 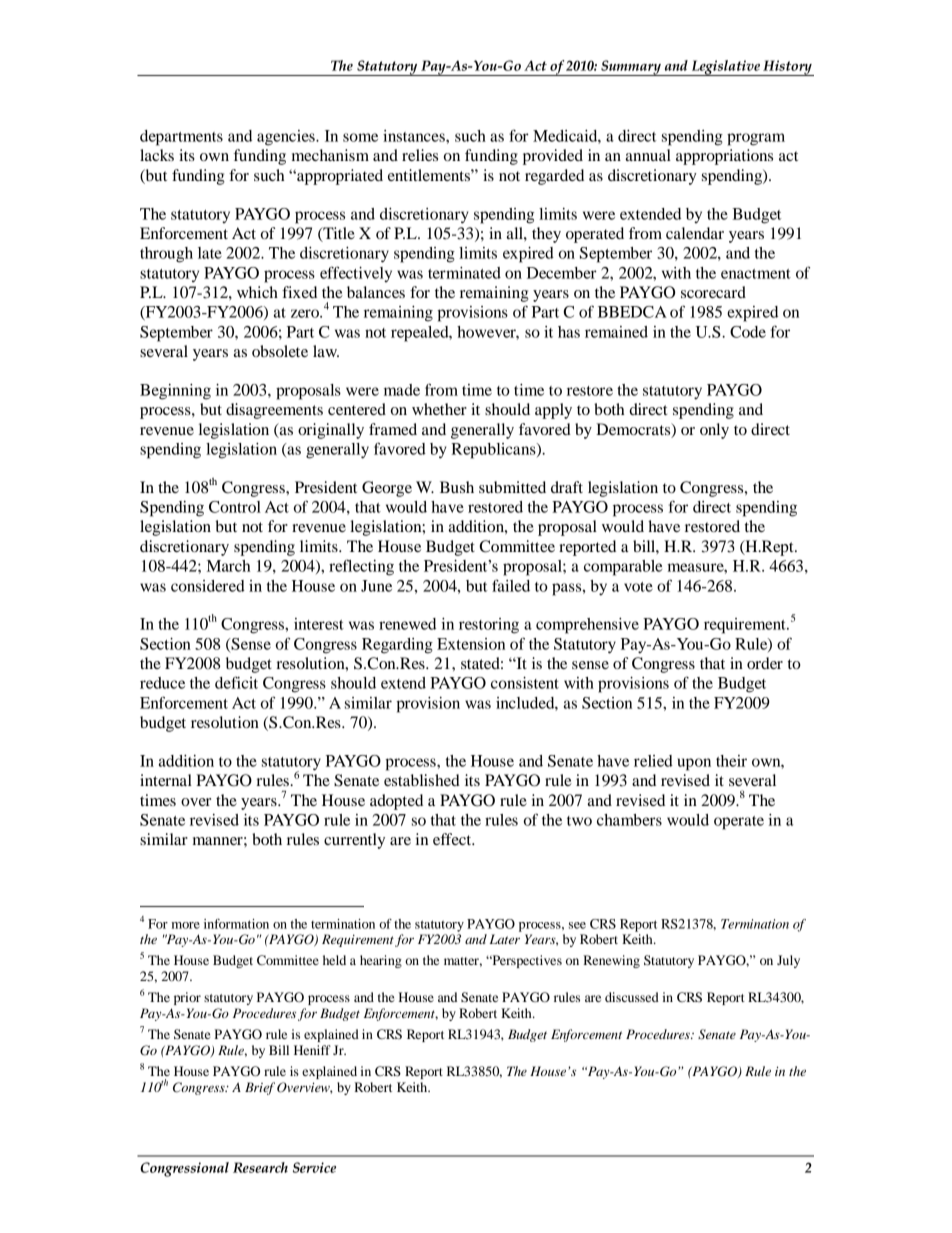 I want to click on Legislative, so click(x=725, y=68).
